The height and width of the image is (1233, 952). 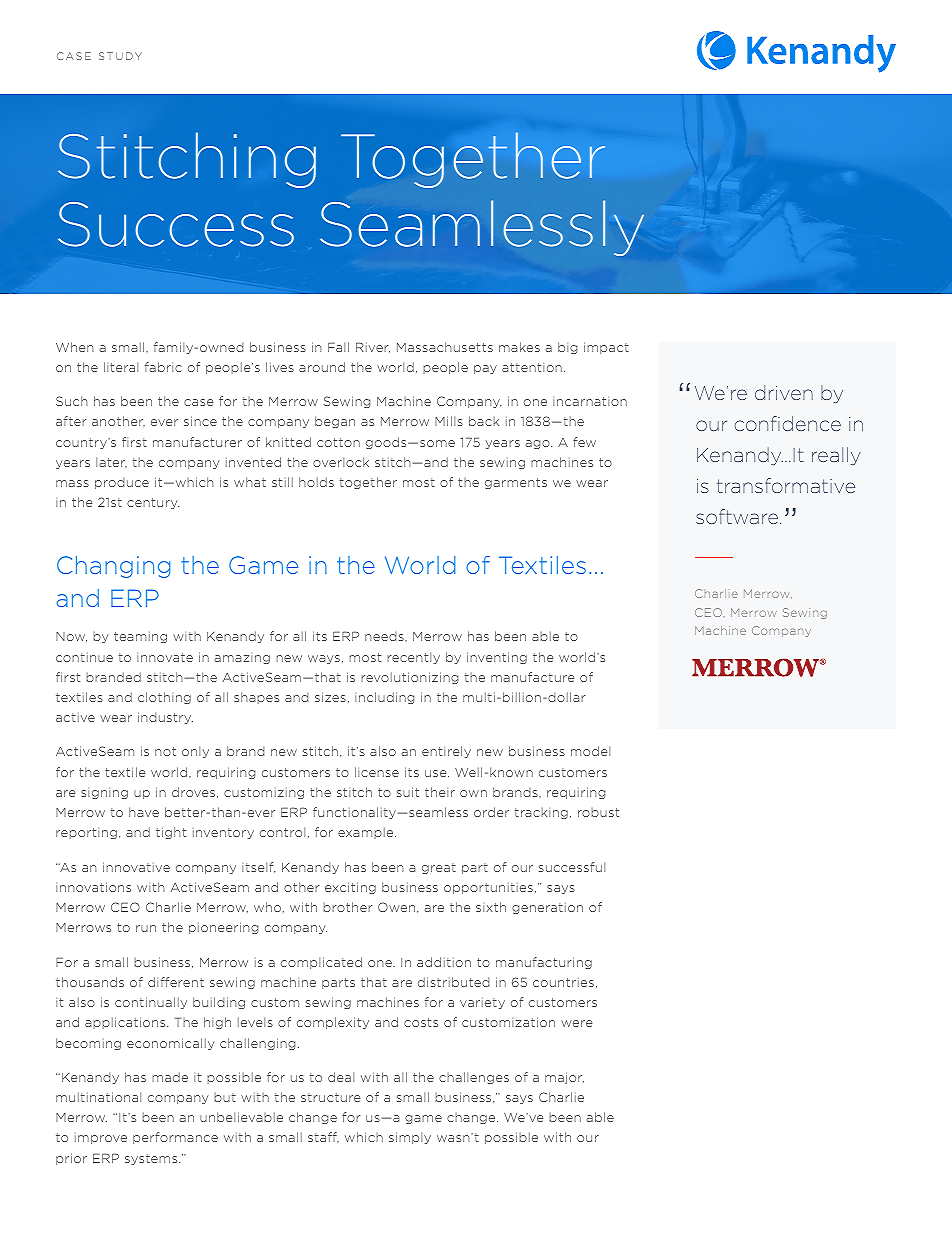 I want to click on needs, so click(x=385, y=636).
